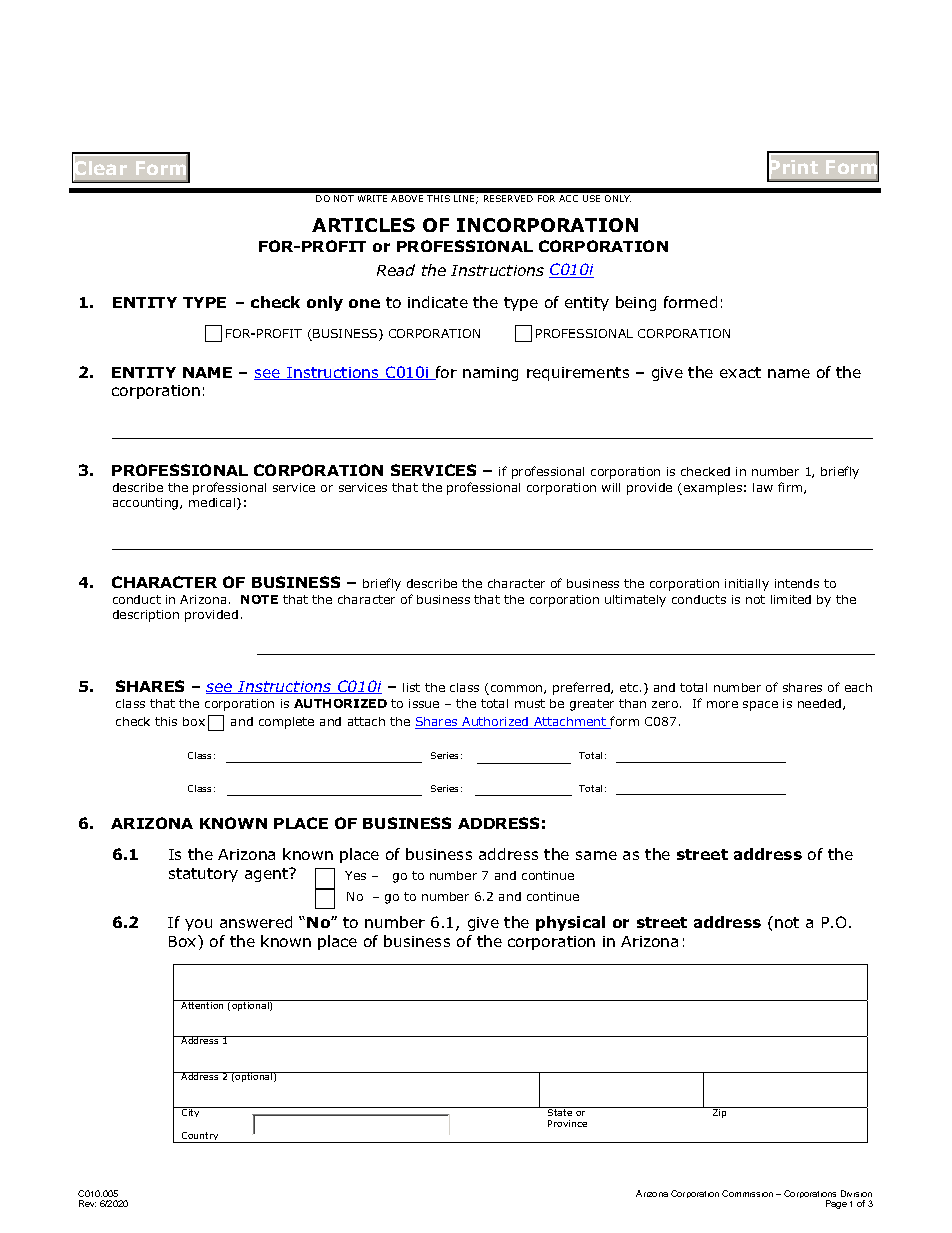 The image size is (952, 1233). Describe the element at coordinates (396, 270) in the document. I see `Read` at that location.
